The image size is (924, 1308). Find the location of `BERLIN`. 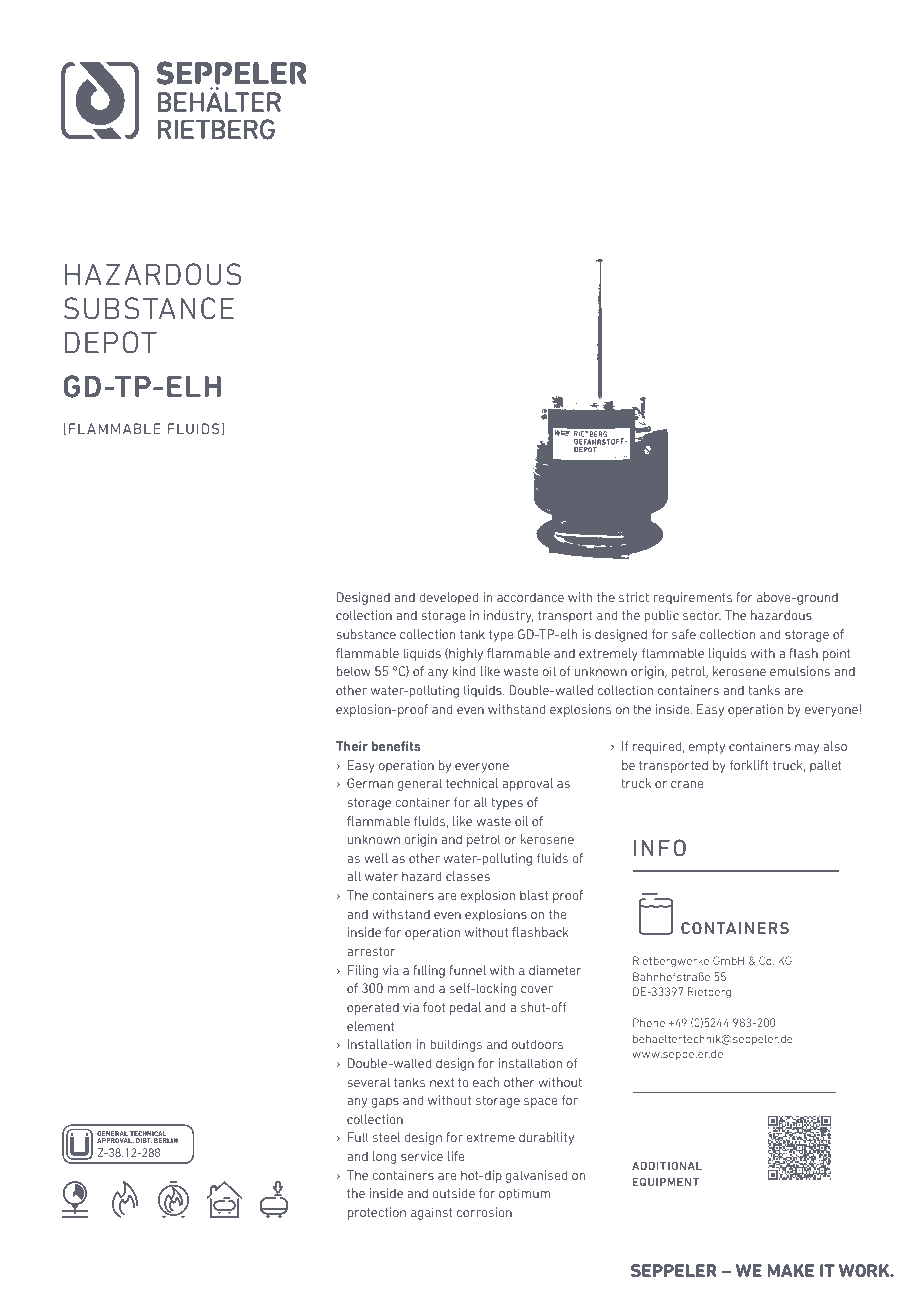

BERLIN is located at coordinates (166, 1140).
